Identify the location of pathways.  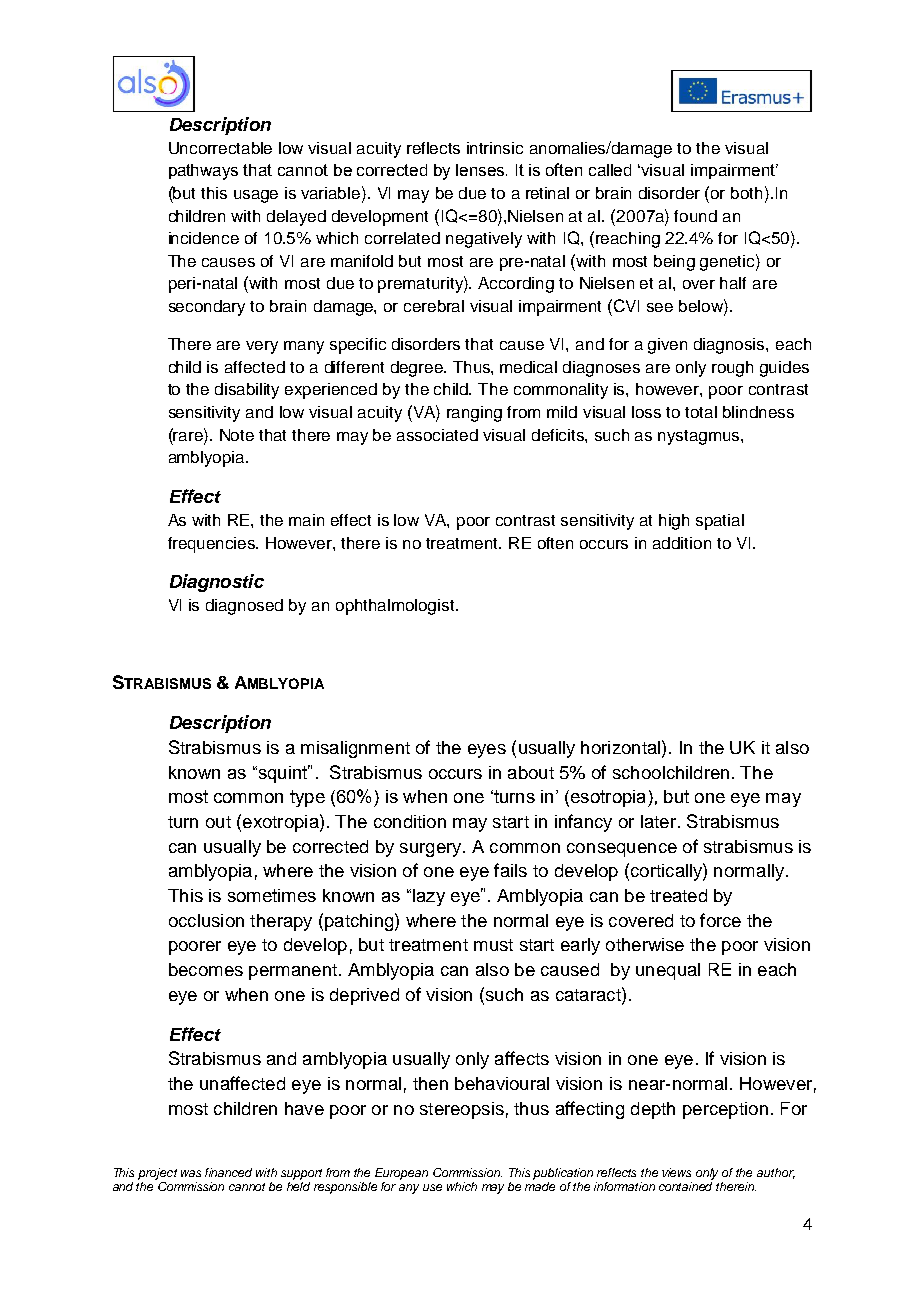
(203, 172).
